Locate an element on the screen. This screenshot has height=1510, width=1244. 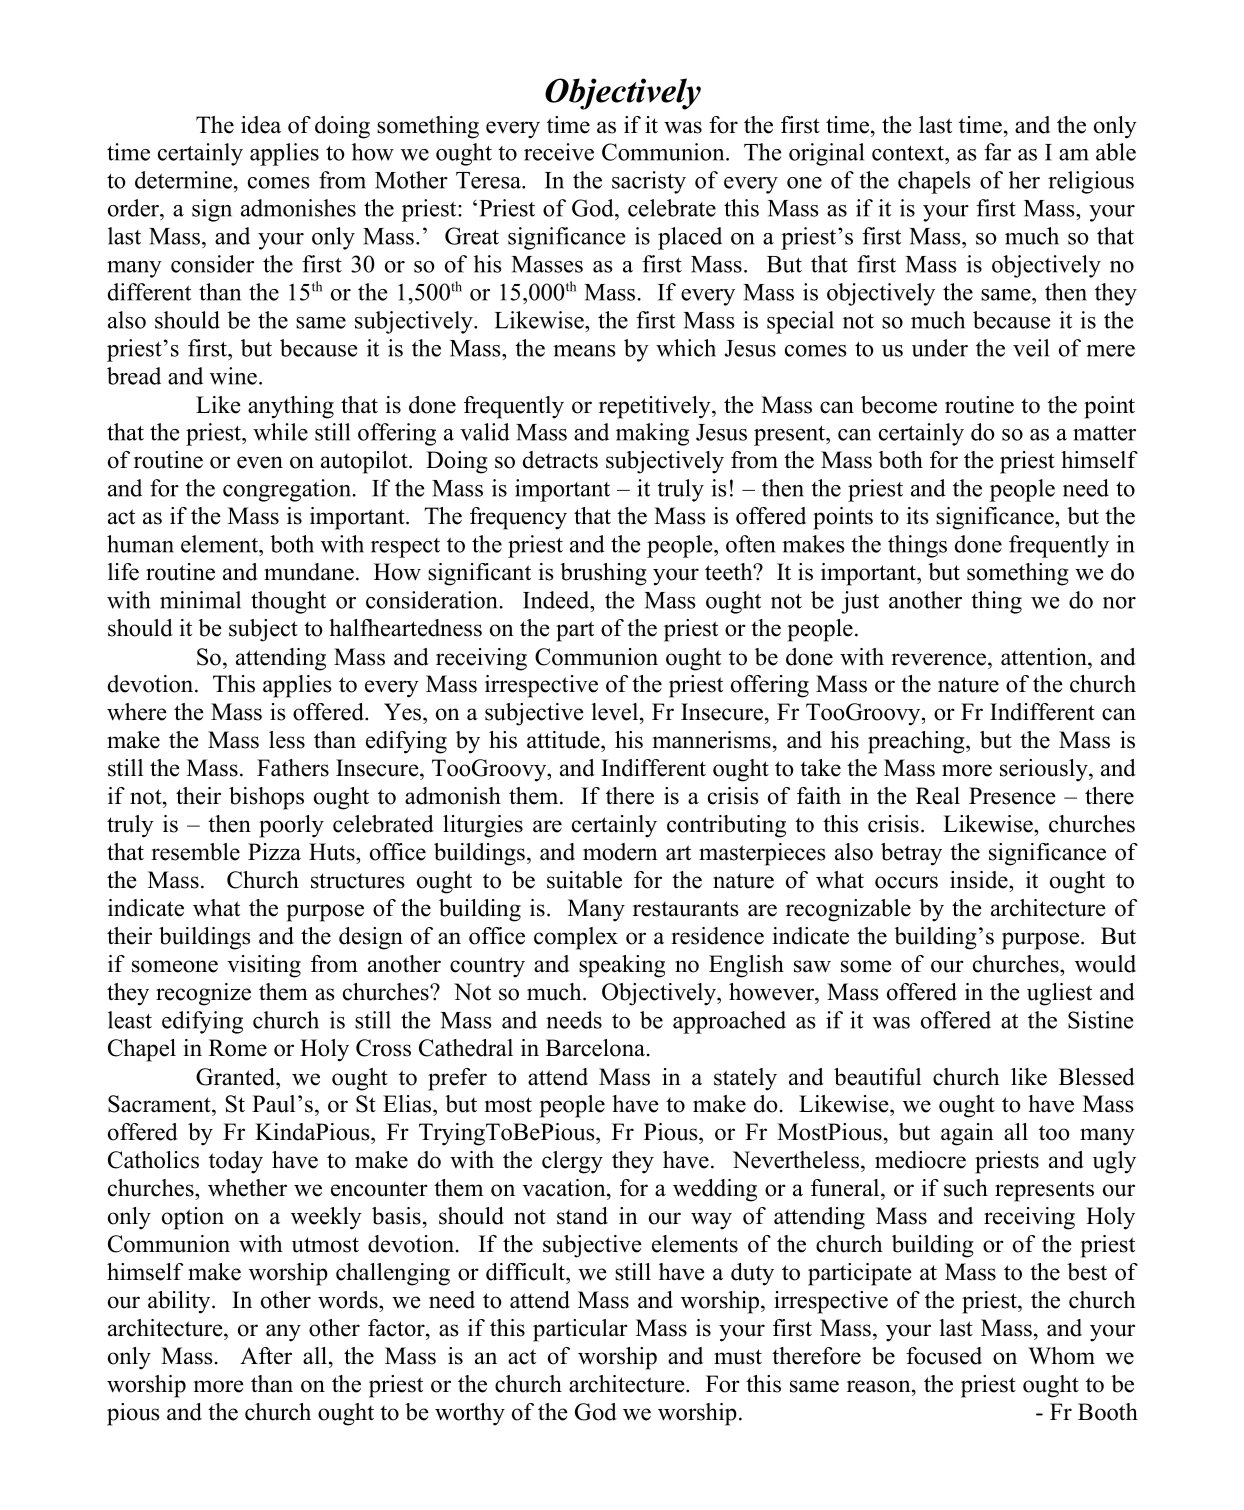
After is located at coordinates (266, 1356).
